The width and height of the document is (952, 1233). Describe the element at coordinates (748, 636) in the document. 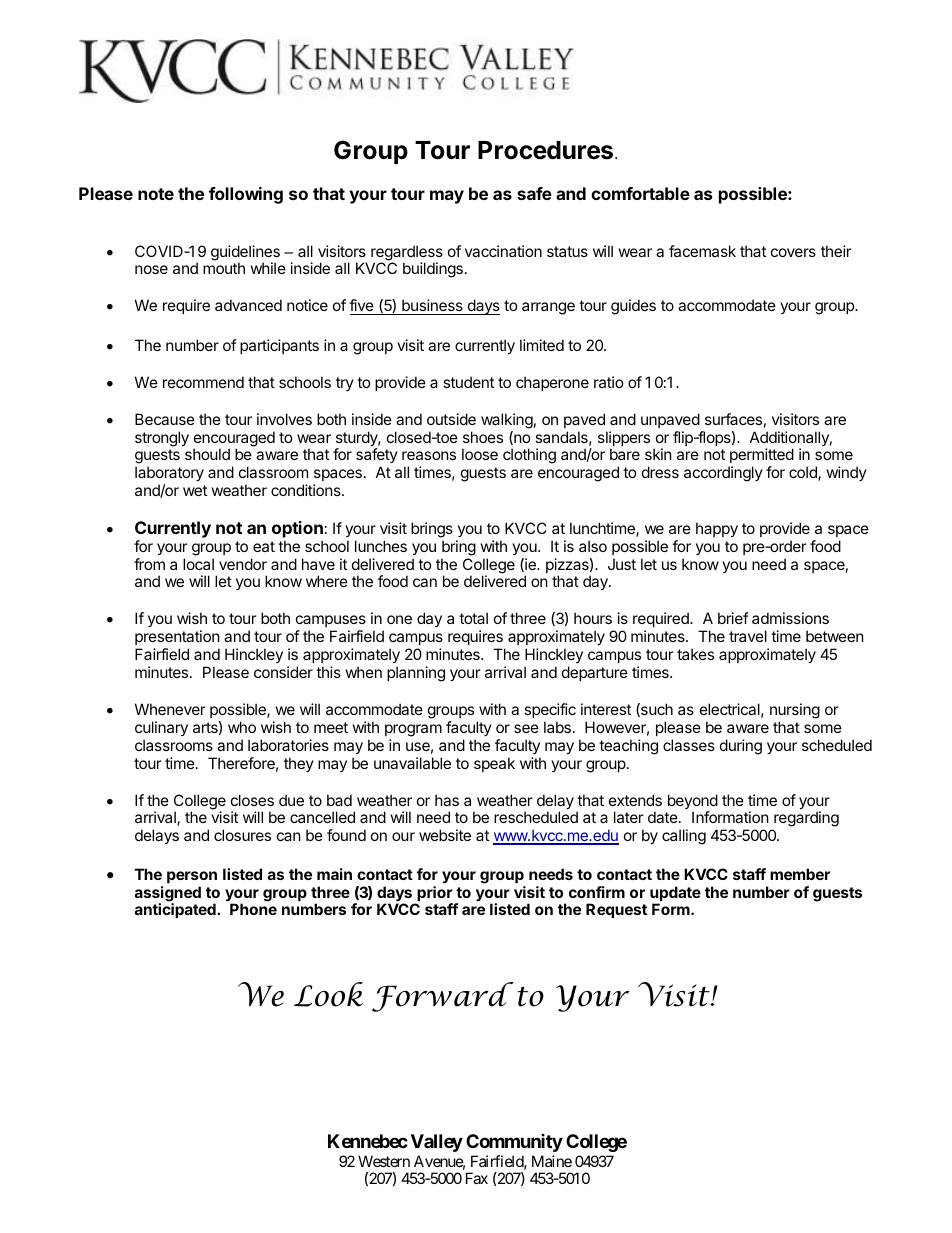

I see `travel` at that location.
